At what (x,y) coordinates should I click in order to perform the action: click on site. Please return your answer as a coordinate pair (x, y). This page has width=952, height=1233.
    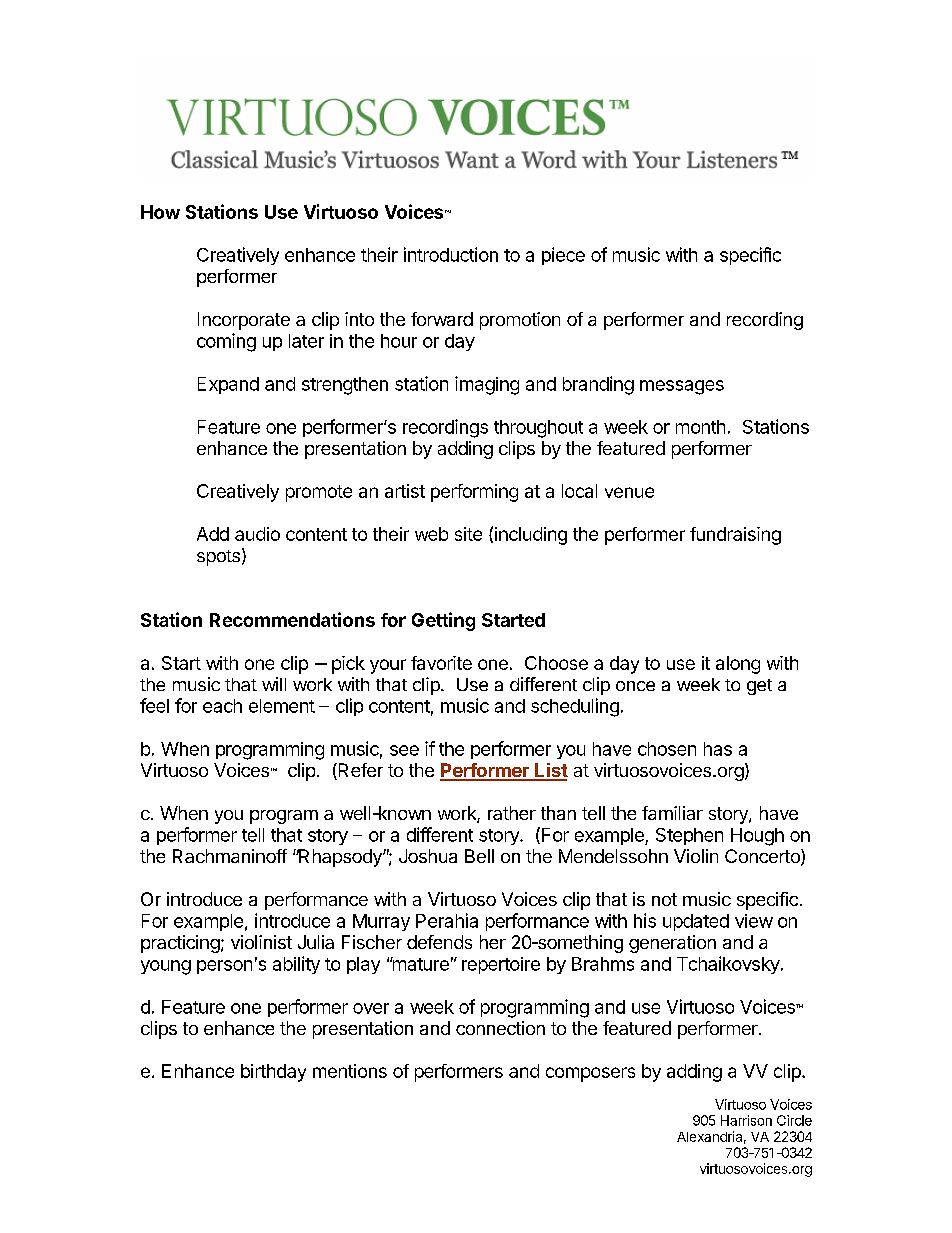
    Looking at the image, I should click on (468, 534).
